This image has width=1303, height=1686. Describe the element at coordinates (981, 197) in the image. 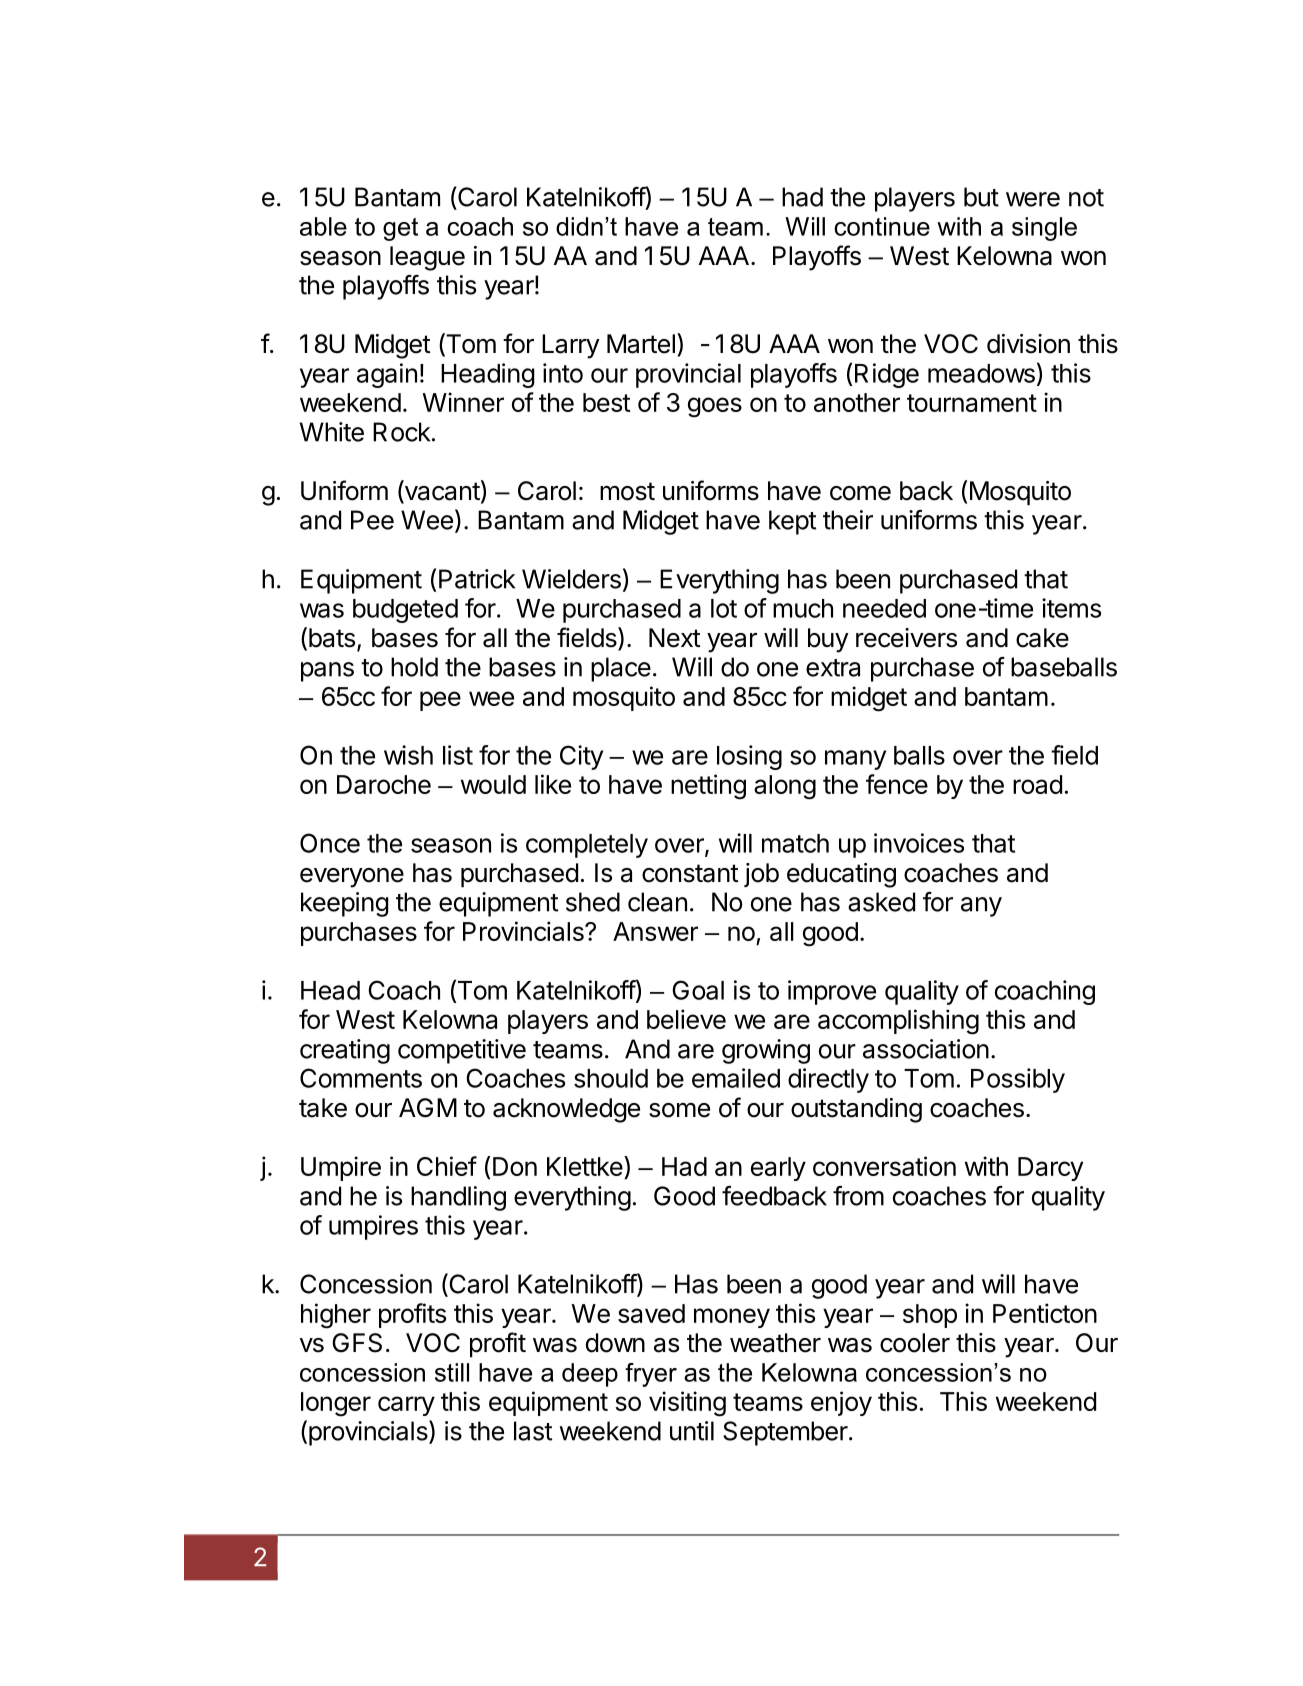

I see `but` at that location.
